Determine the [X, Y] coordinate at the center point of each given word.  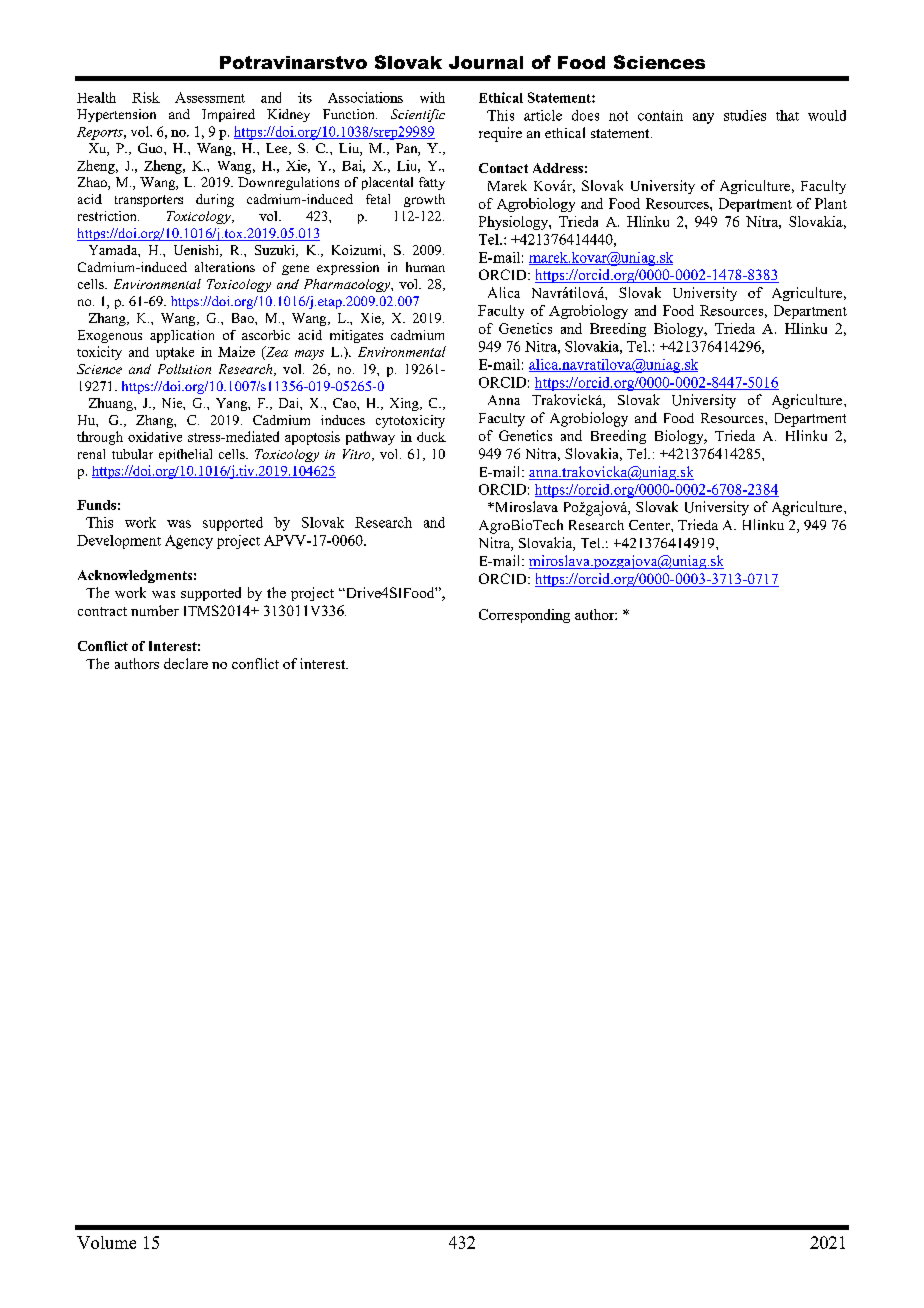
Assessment [210, 97]
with [432, 97]
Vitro [358, 455]
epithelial [185, 455]
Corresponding [524, 616]
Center [650, 525]
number [155, 610]
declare [186, 663]
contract [102, 611]
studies [745, 115]
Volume [106, 1242]
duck [431, 437]
